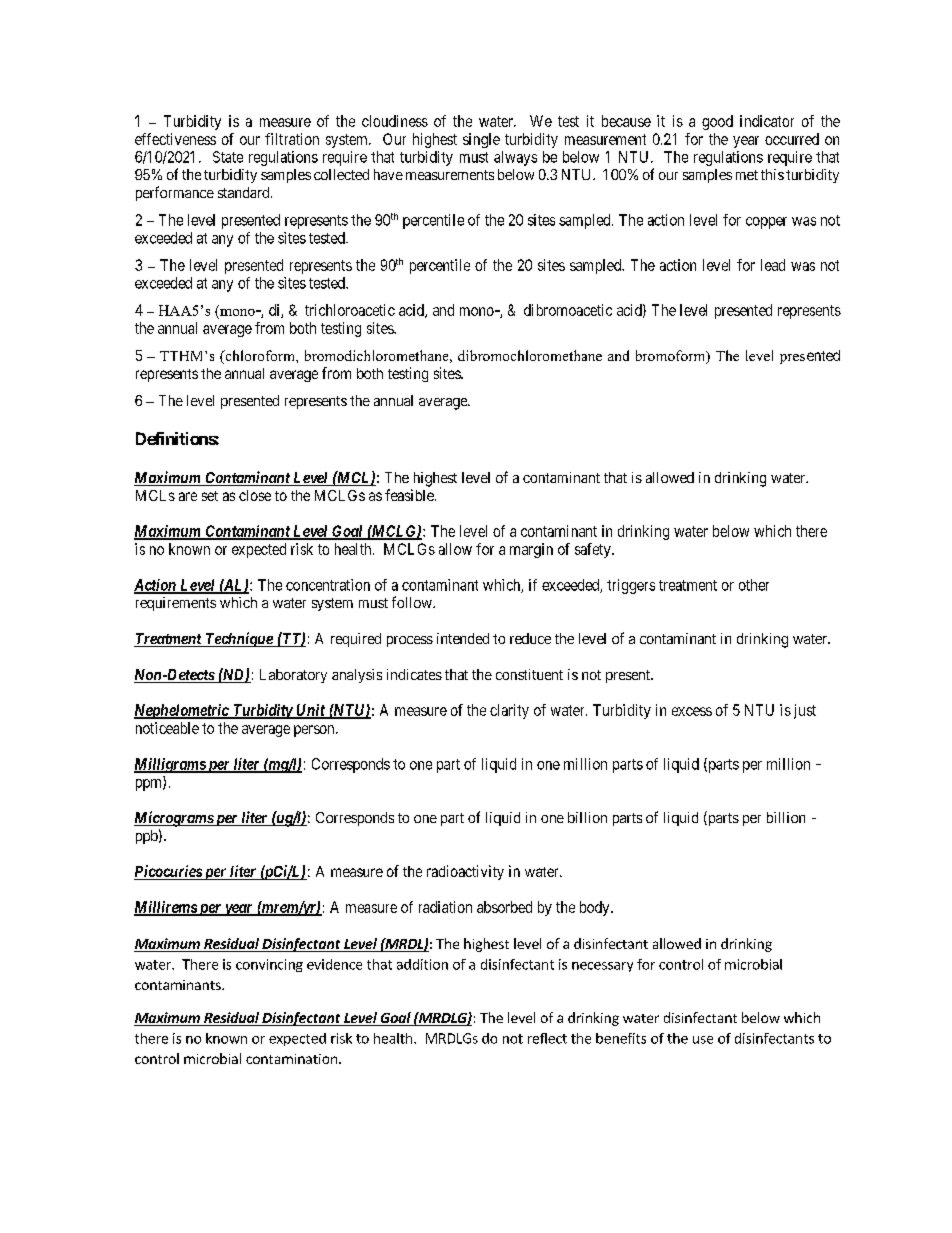 Image resolution: width=952 pixels, height=1233 pixels. I want to click on necessary, so click(602, 967).
